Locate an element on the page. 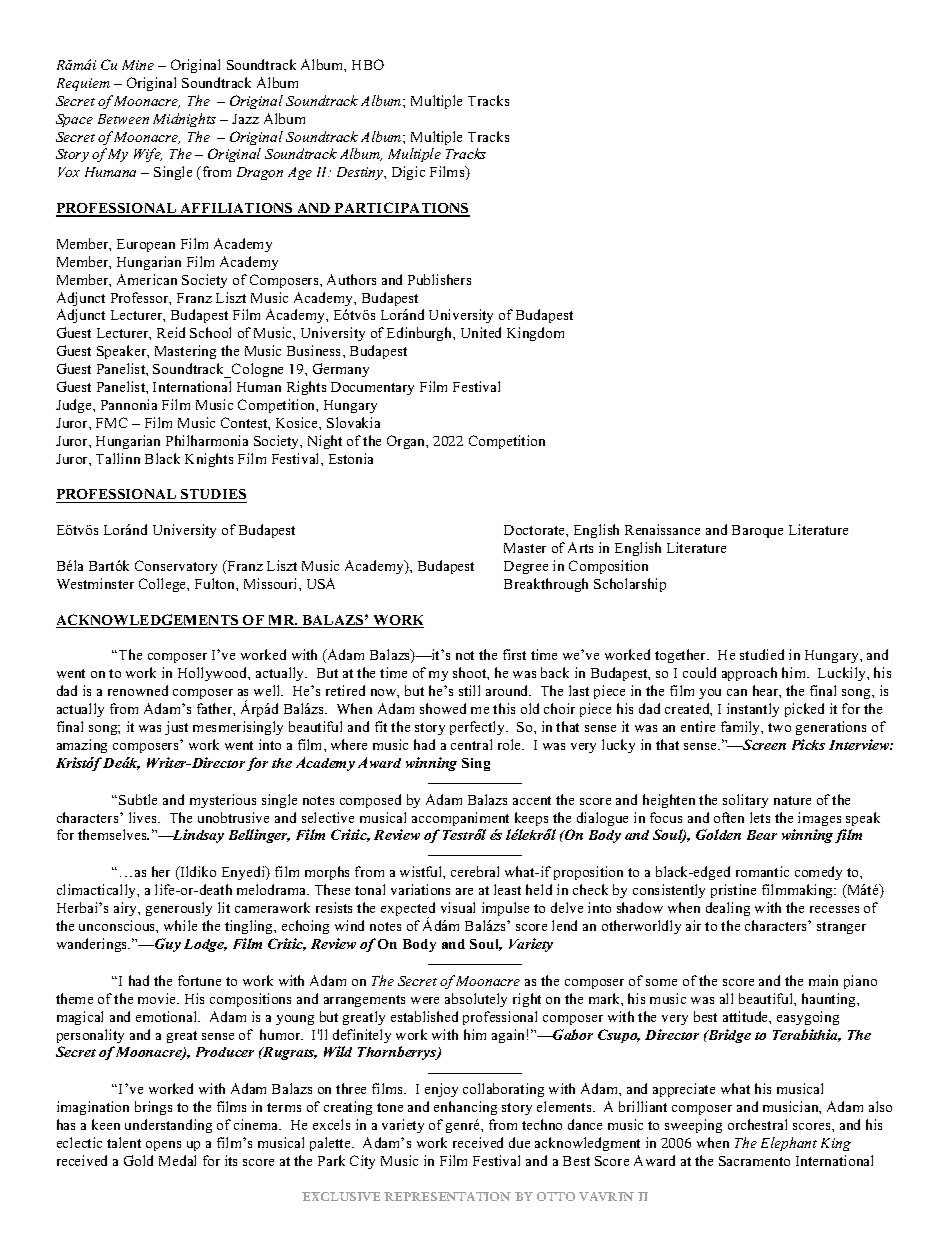 The width and height of the document is (952, 1233). Tallinn is located at coordinates (118, 458).
